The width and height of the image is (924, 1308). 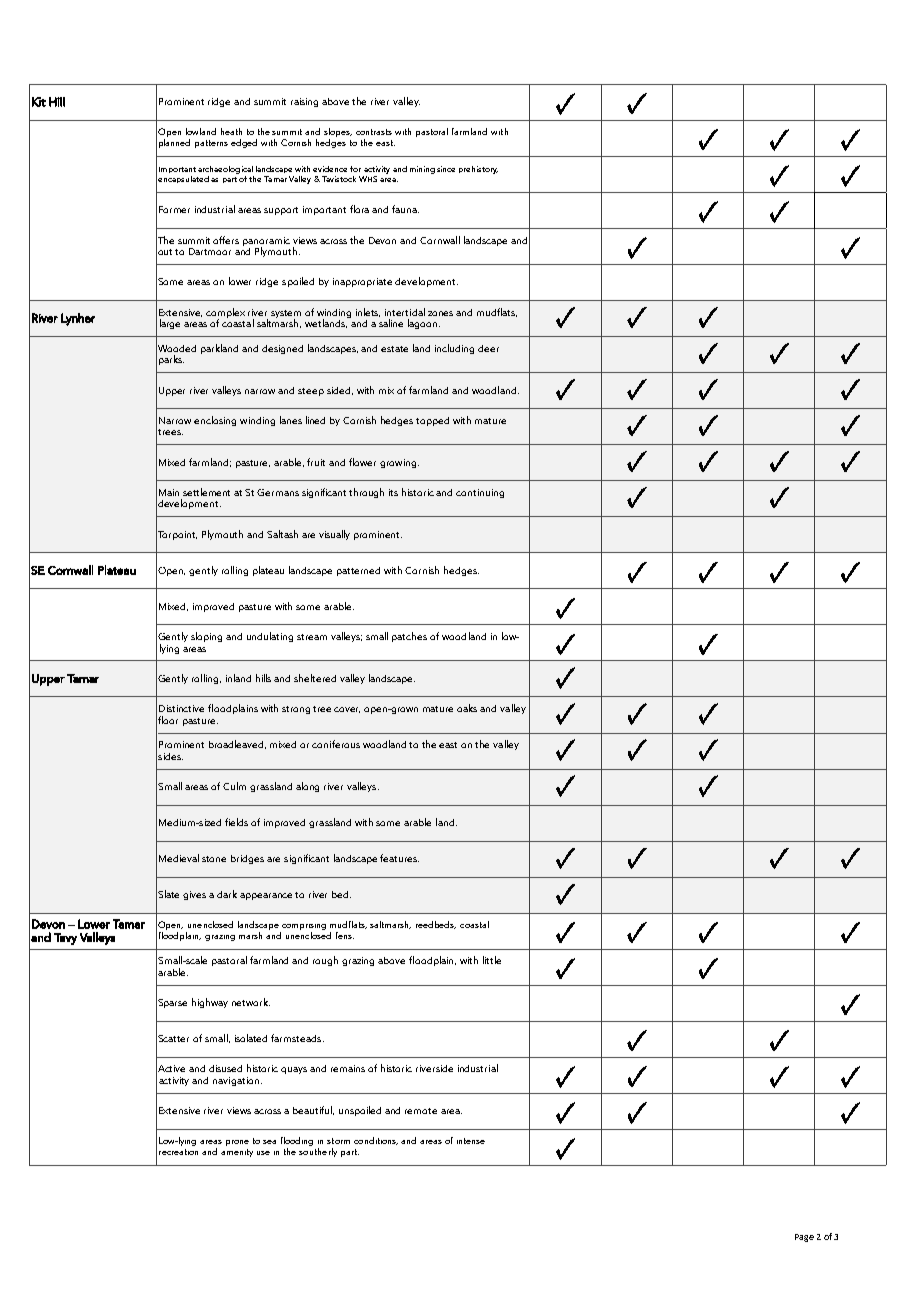 I want to click on sea, so click(x=269, y=1142).
